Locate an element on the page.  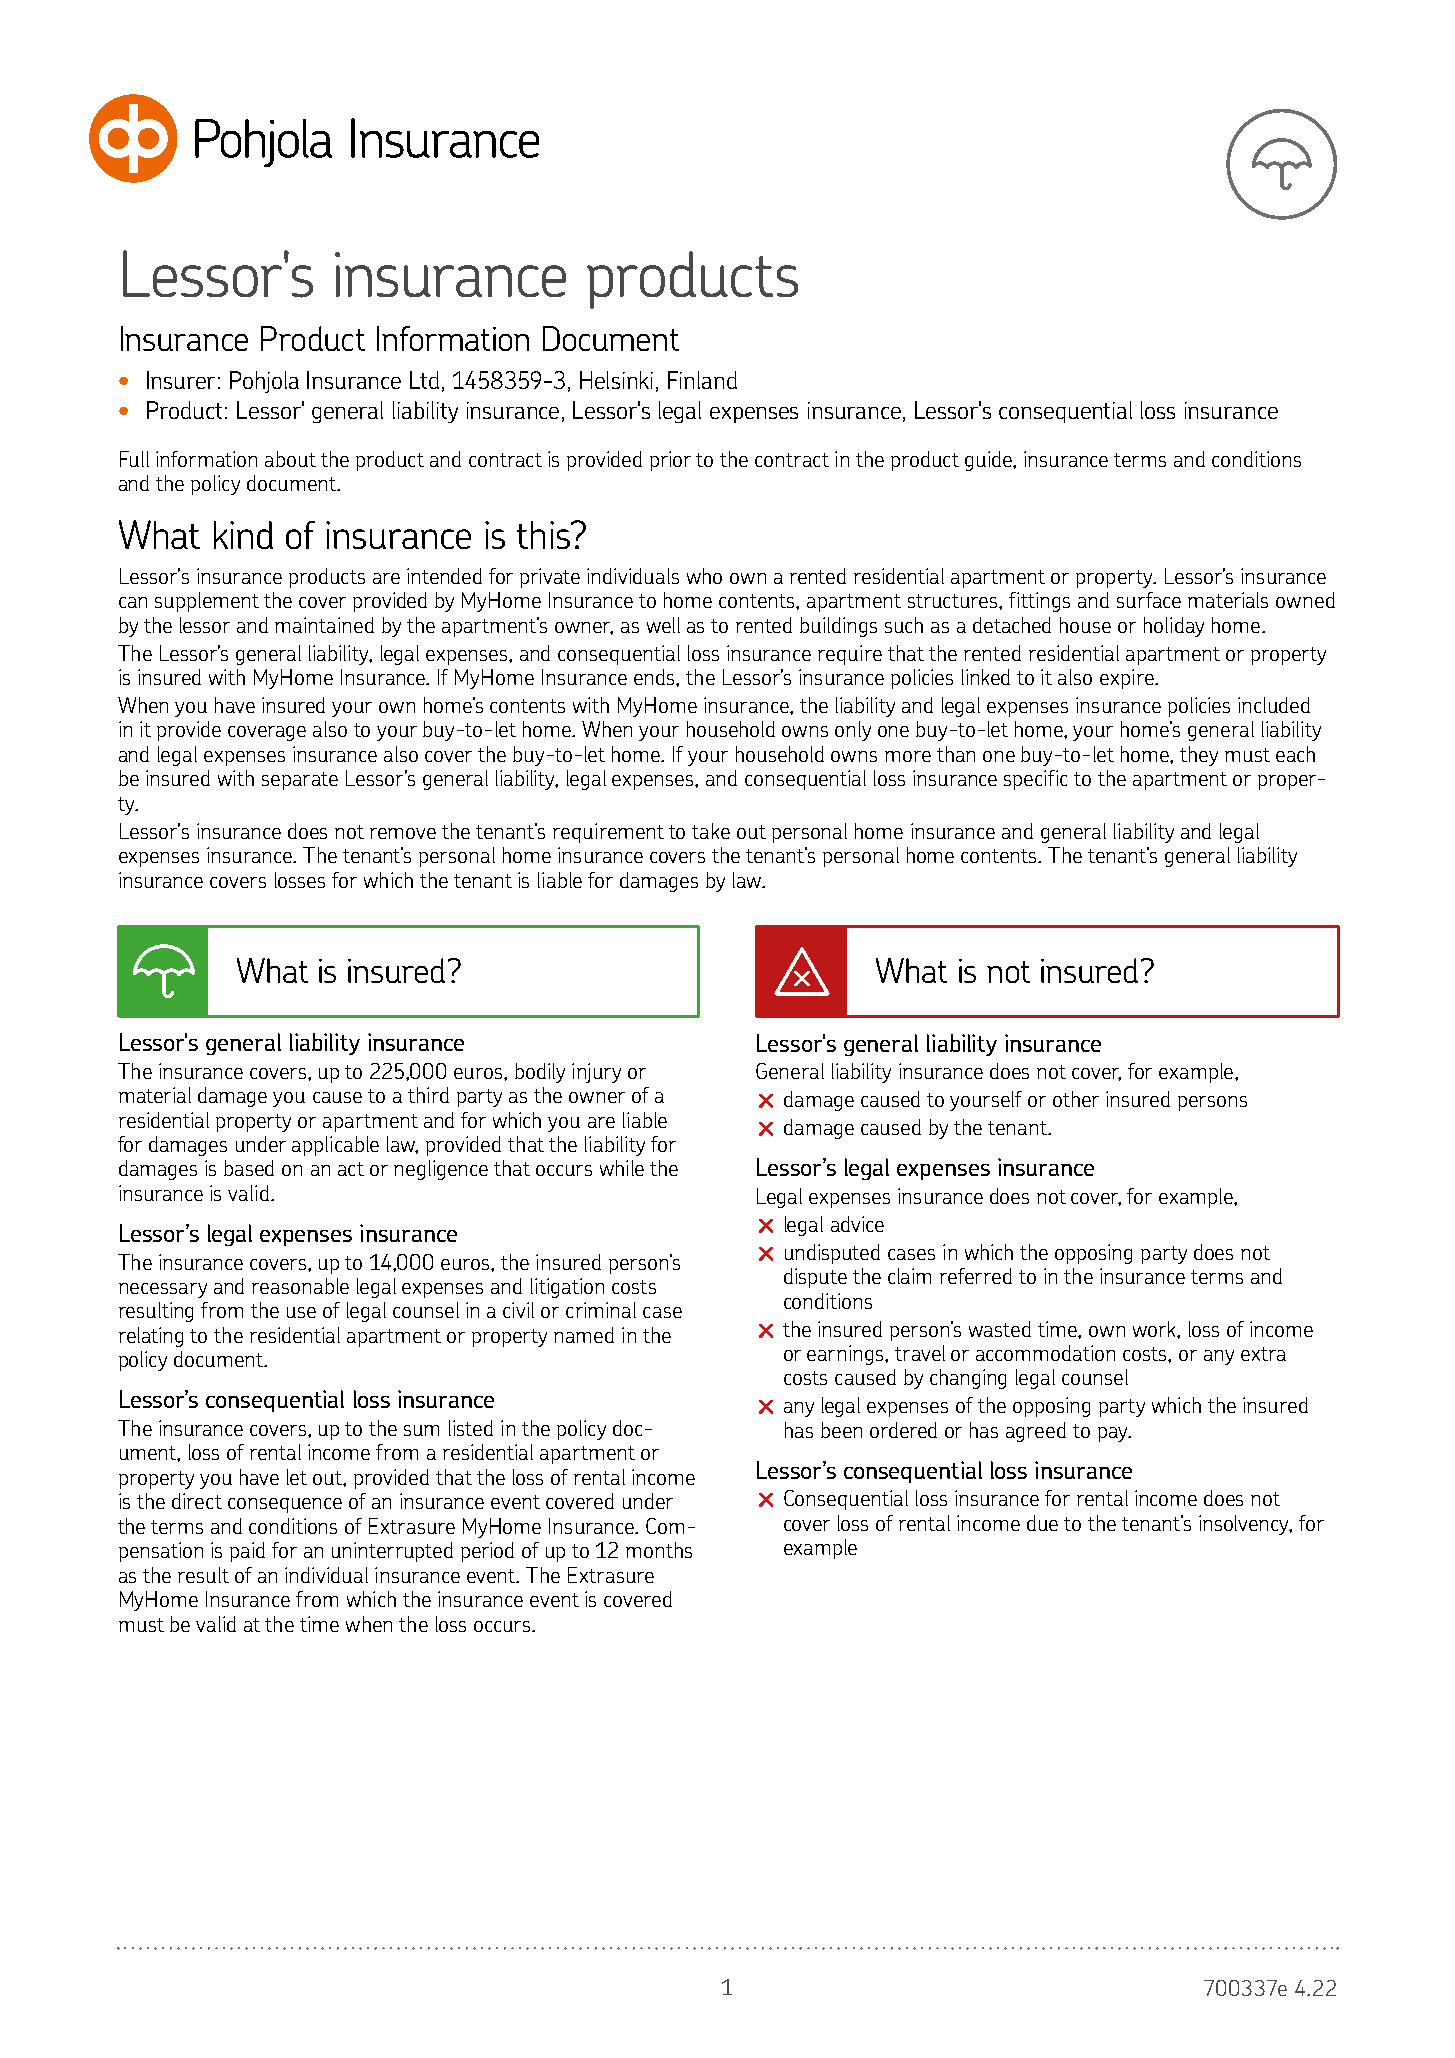
other is located at coordinates (1076, 1099).
